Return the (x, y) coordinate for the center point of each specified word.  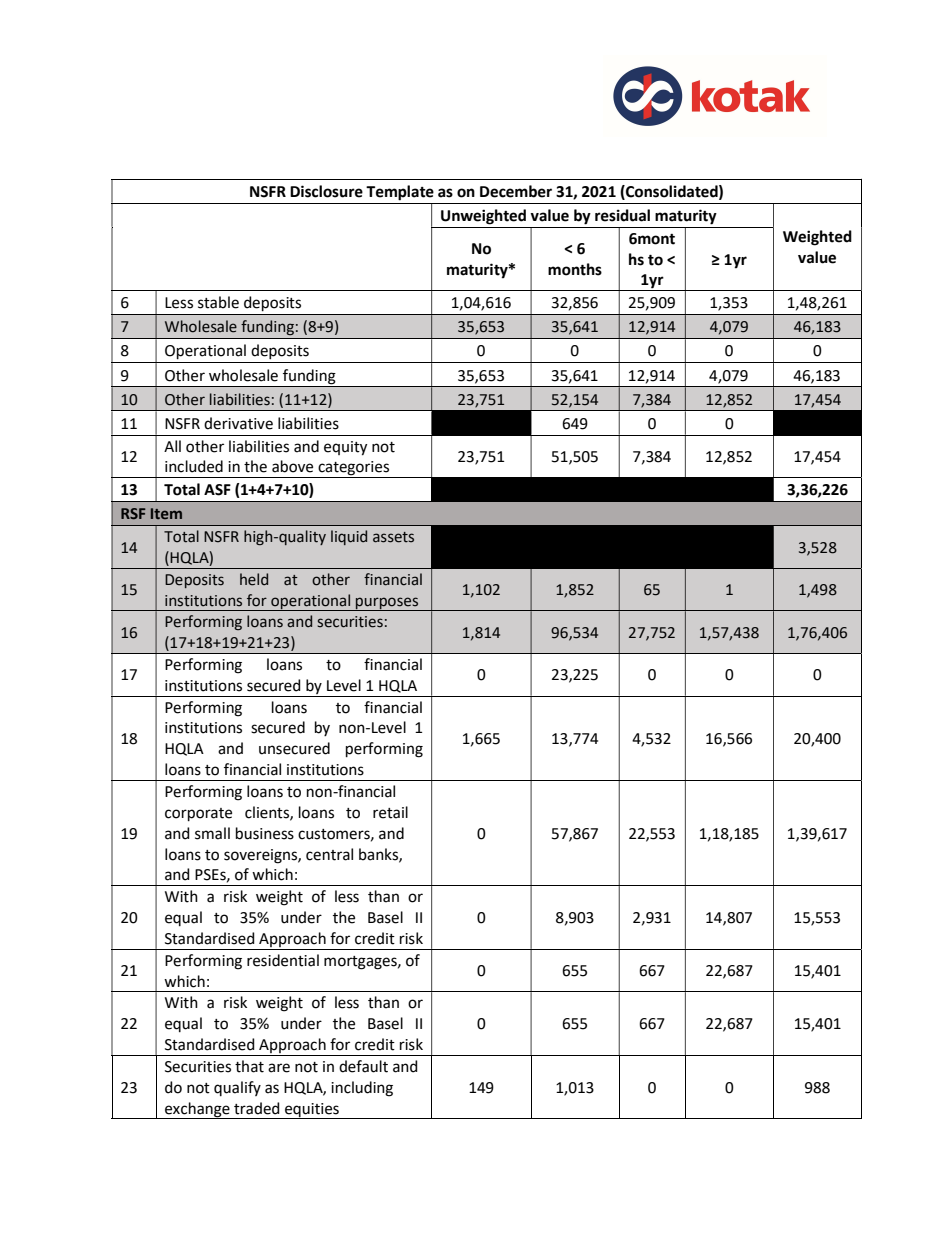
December (516, 191)
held (254, 579)
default (363, 1066)
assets (393, 537)
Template (400, 193)
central (329, 854)
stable (218, 302)
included (194, 466)
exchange (197, 1110)
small (212, 833)
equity (345, 448)
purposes (387, 604)
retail (390, 812)
